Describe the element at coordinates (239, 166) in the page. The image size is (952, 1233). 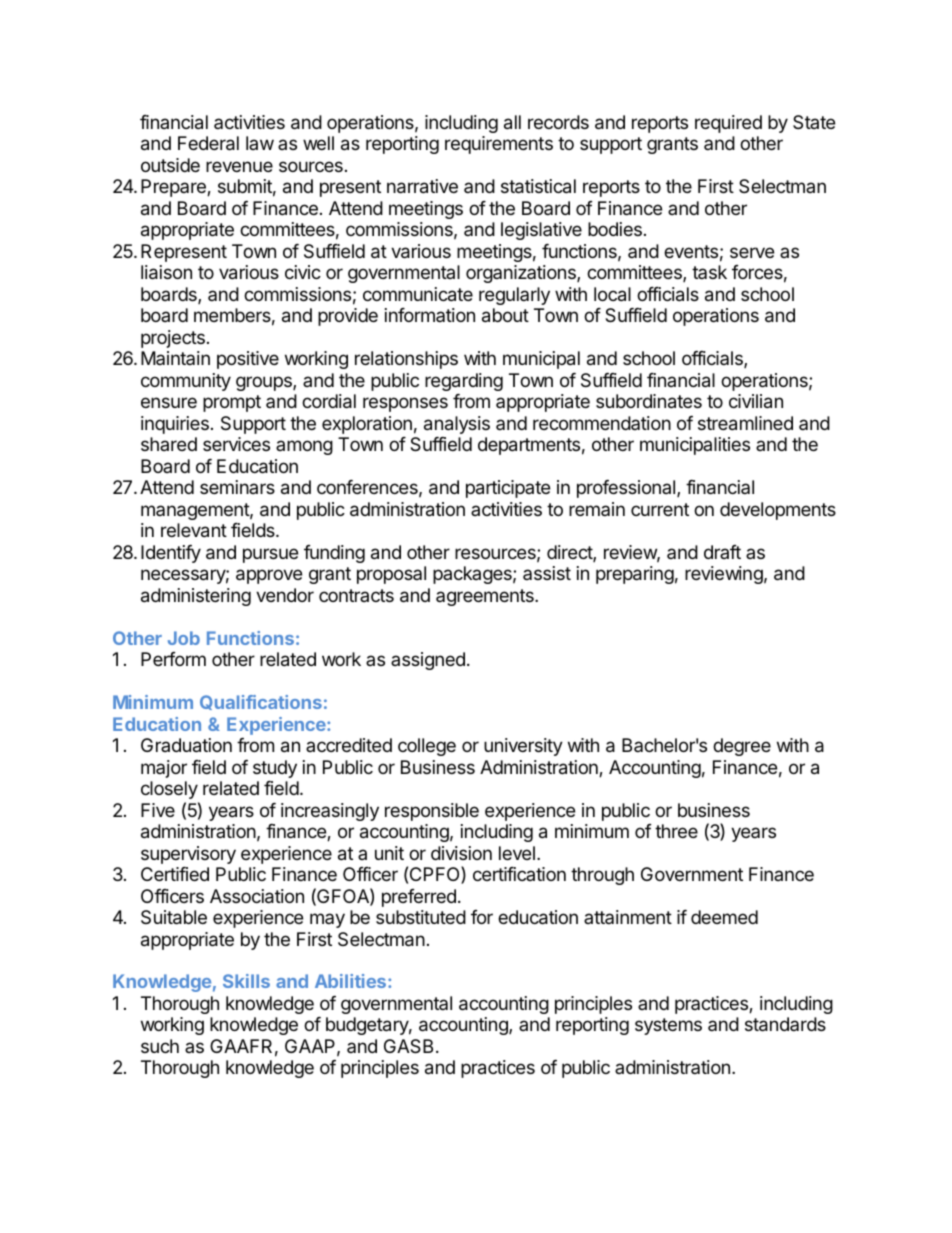
I see `revenue` at that location.
